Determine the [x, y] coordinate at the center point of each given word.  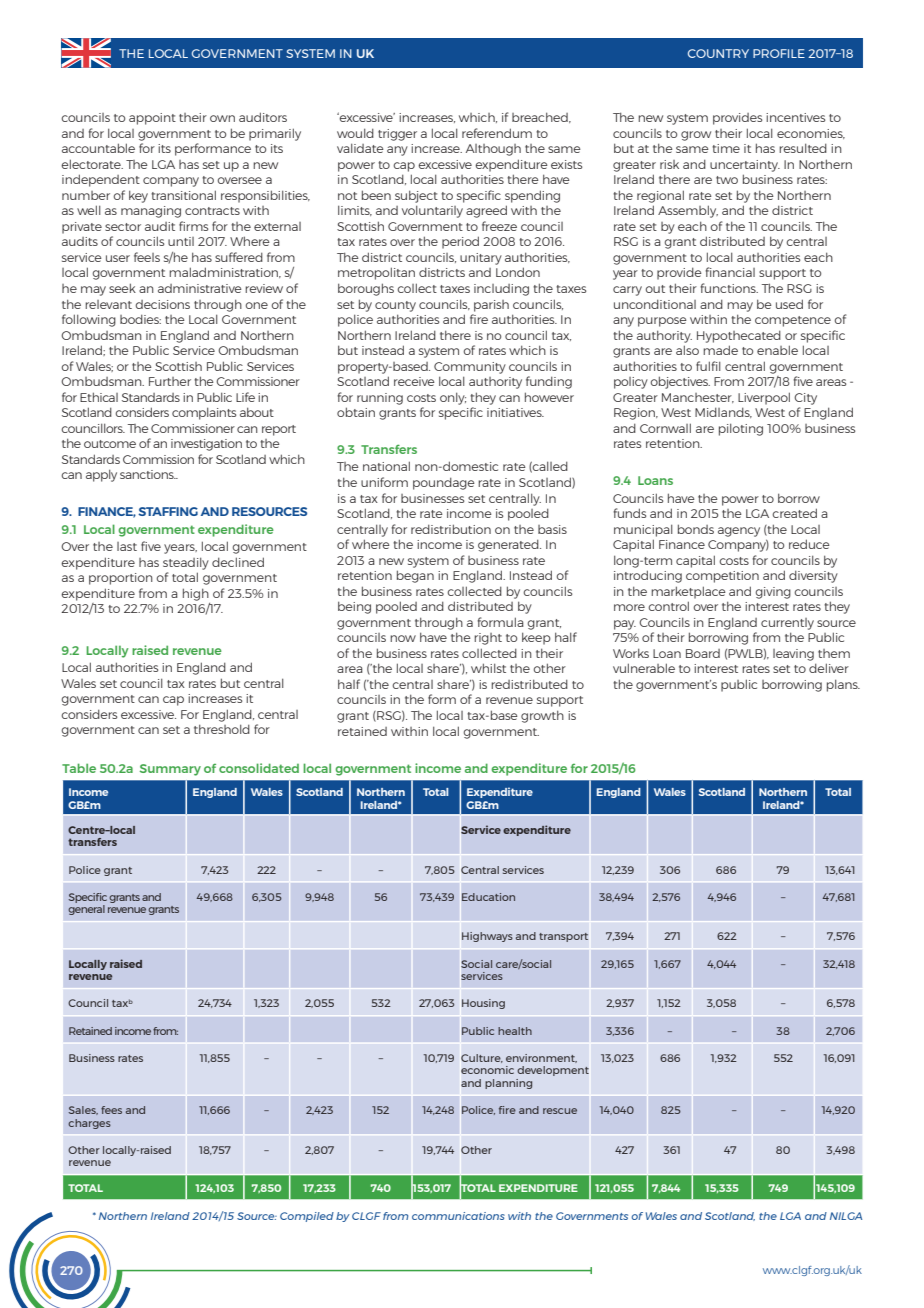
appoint [152, 119]
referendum [497, 133]
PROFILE [779, 53]
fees [111, 1110]
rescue [560, 1111]
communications [458, 1216]
